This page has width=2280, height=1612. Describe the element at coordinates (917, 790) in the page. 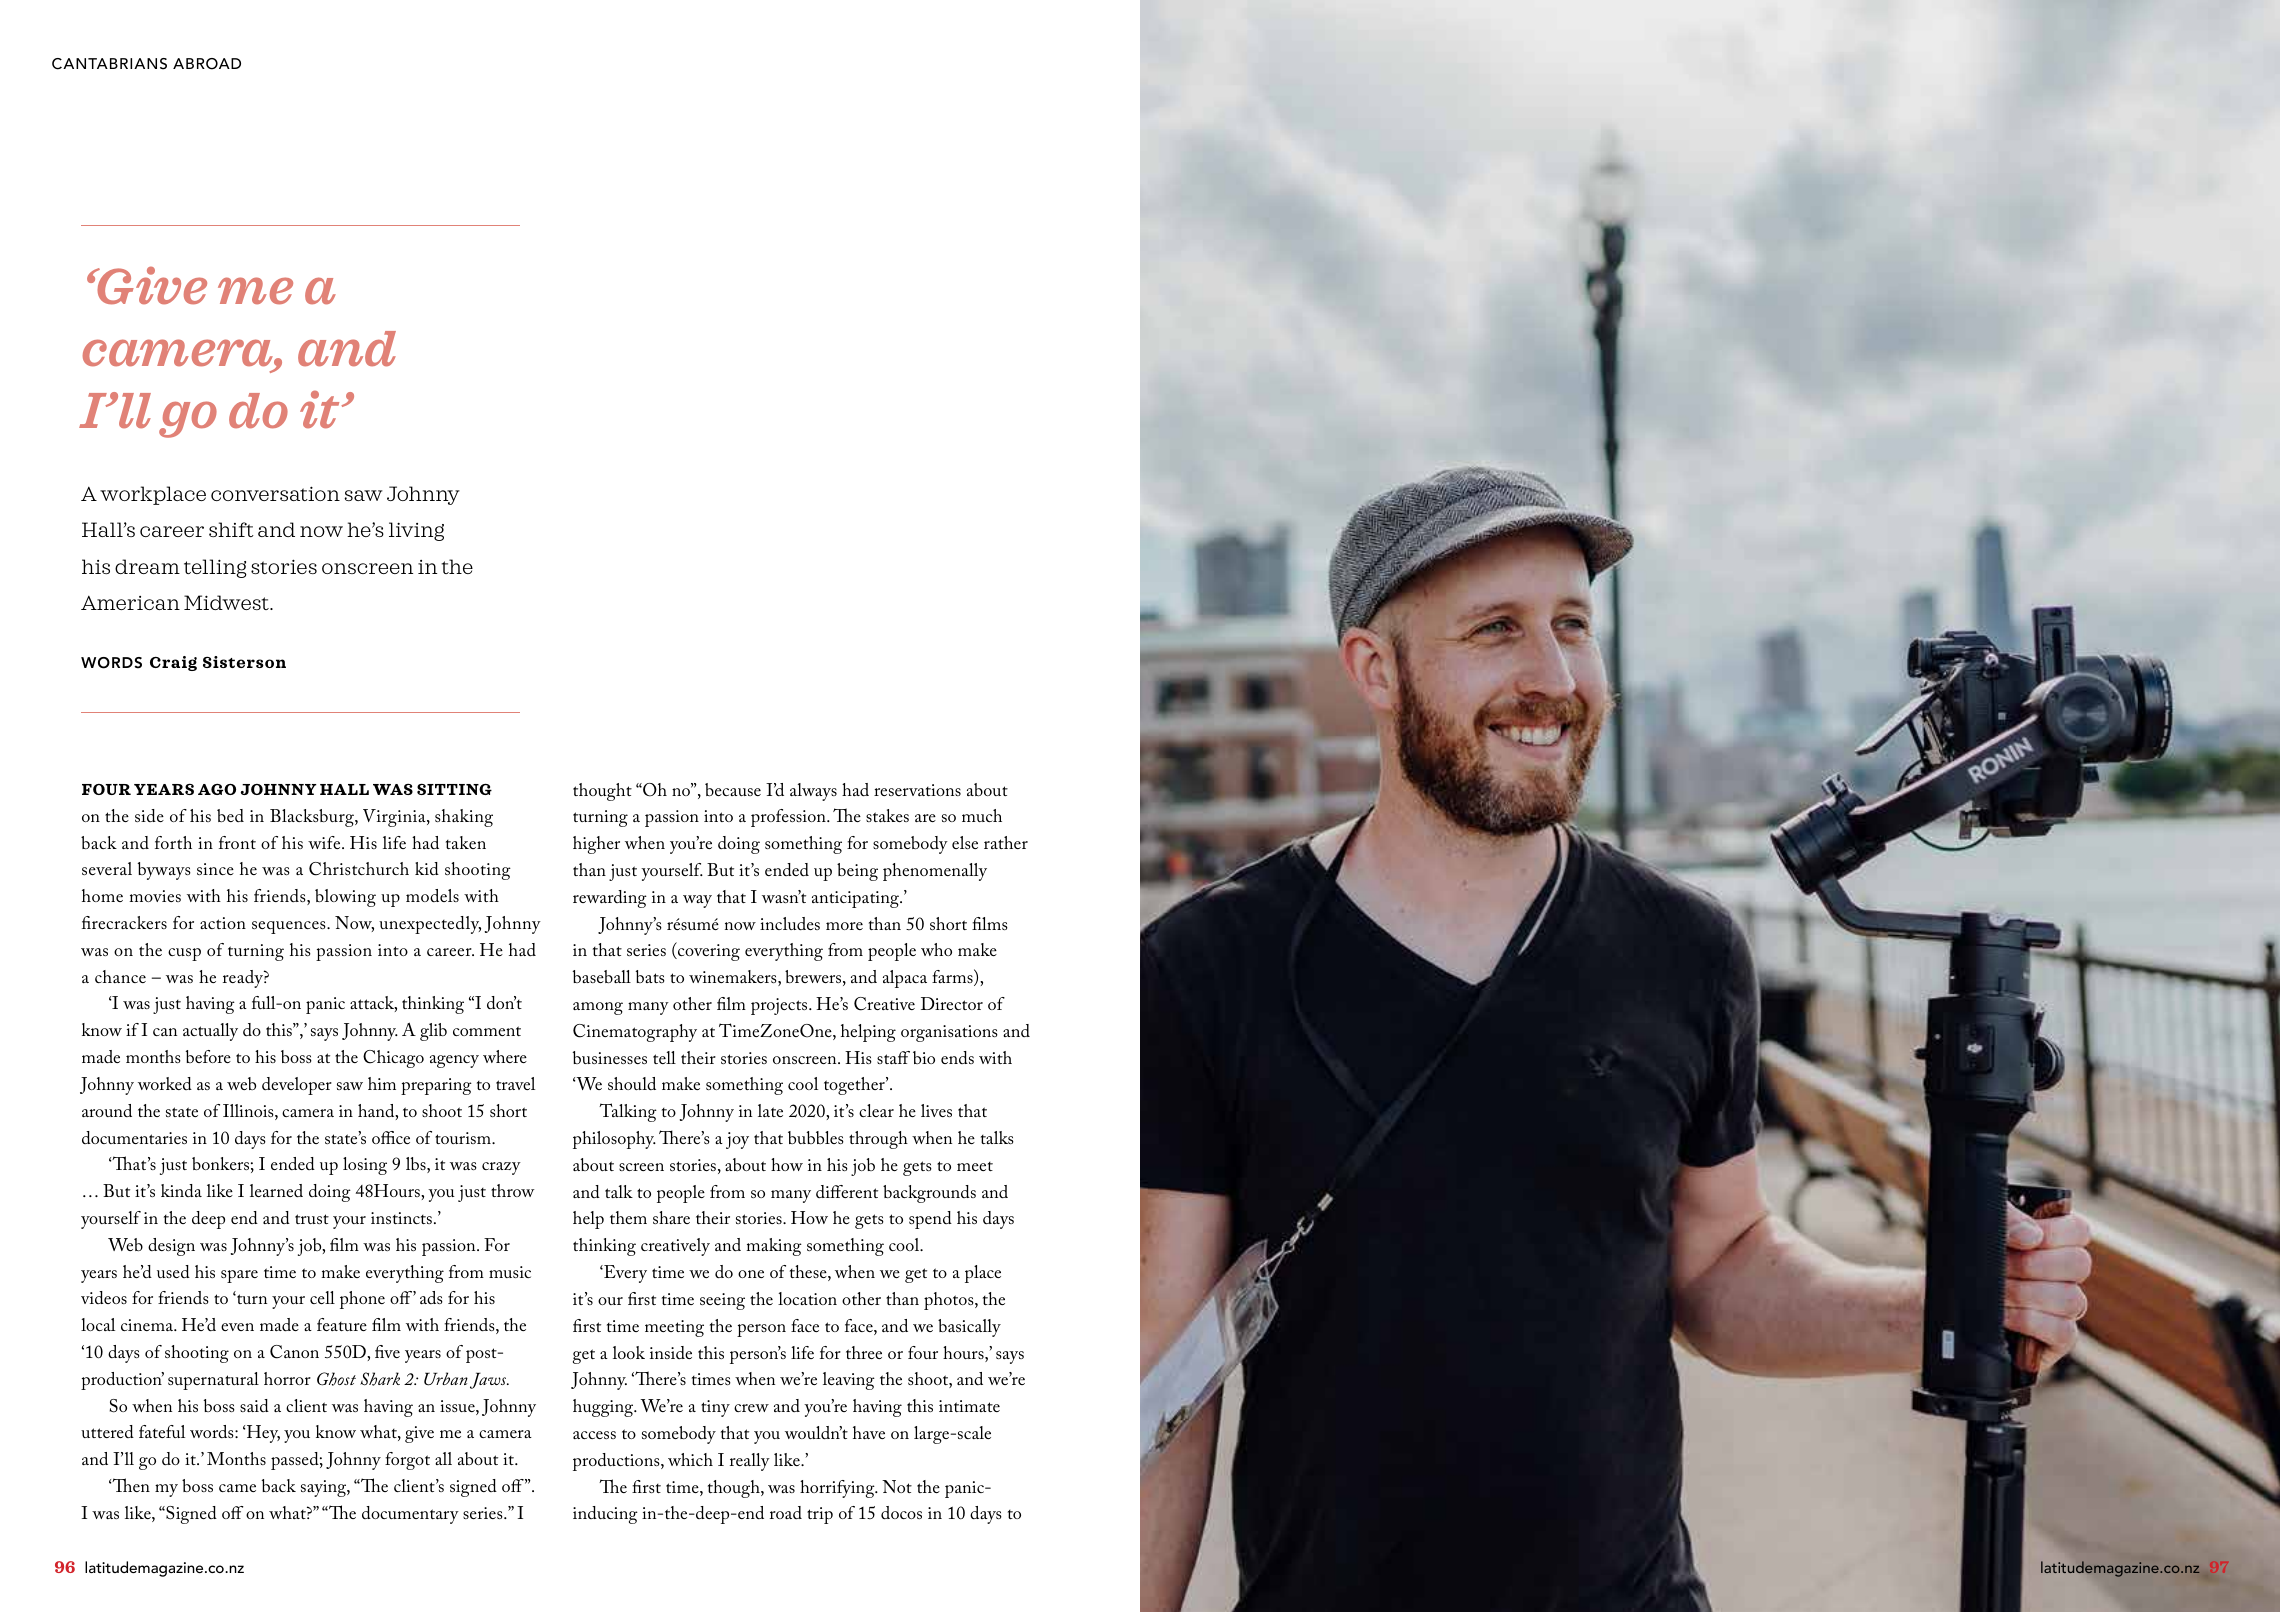

I see `reservations` at that location.
